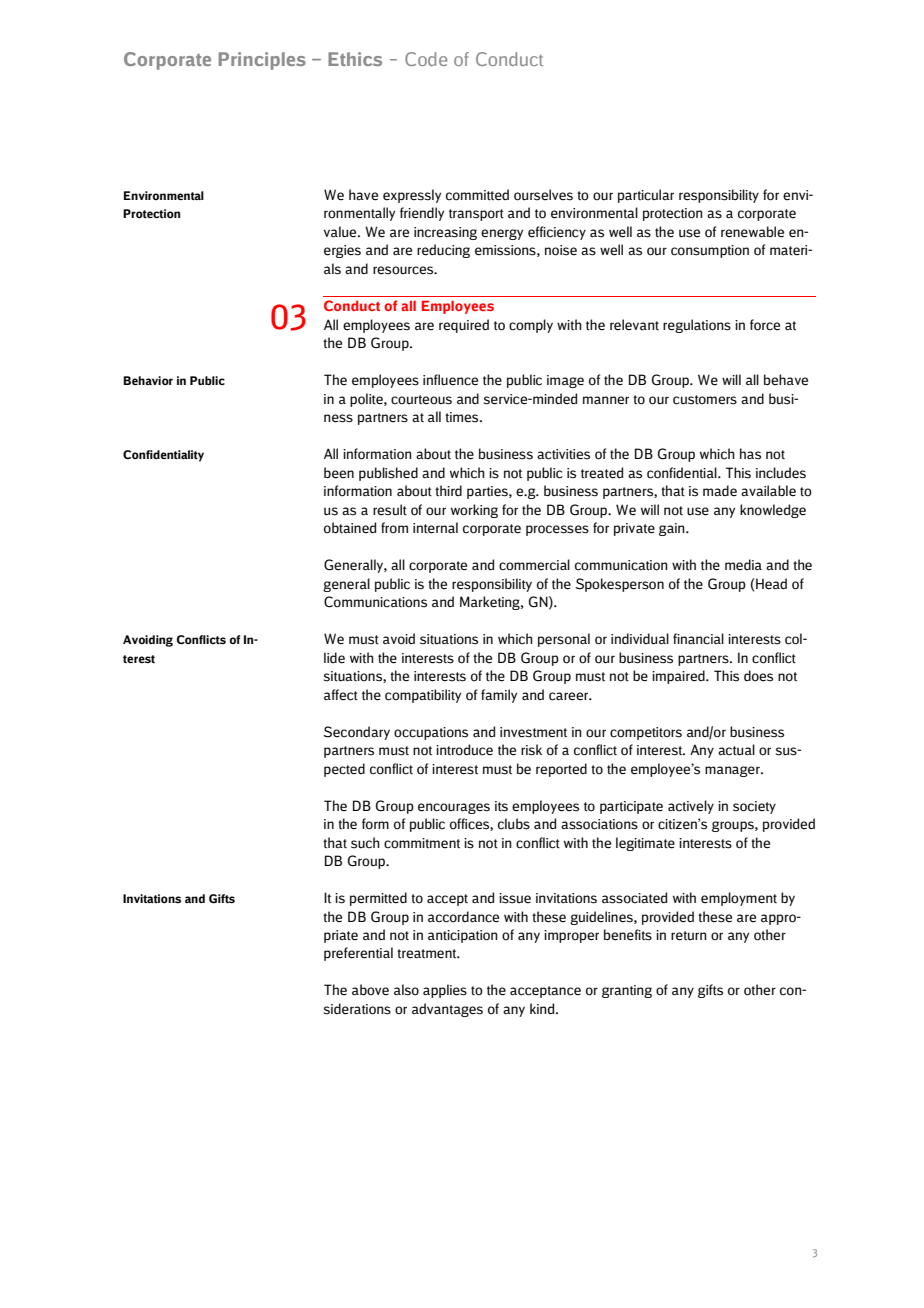 The height and width of the image is (1308, 924). I want to click on preferential, so click(358, 954).
